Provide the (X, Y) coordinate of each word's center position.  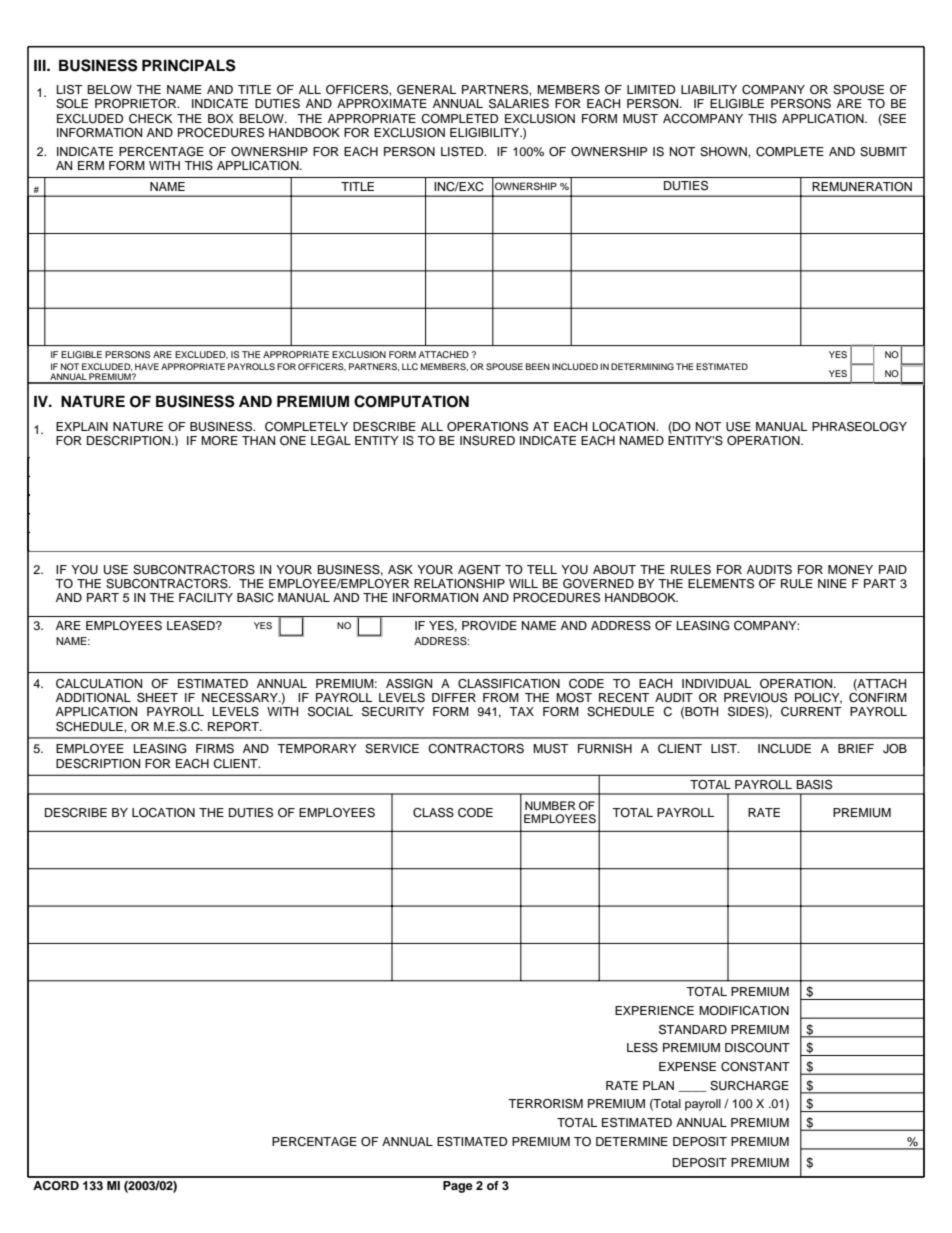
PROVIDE (489, 626)
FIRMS (215, 749)
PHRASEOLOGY (859, 427)
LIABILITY (709, 89)
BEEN (538, 366)
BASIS (814, 785)
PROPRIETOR (137, 104)
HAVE (147, 366)
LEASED (192, 626)
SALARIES (519, 104)
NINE (832, 583)
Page (458, 1187)
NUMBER (550, 806)
